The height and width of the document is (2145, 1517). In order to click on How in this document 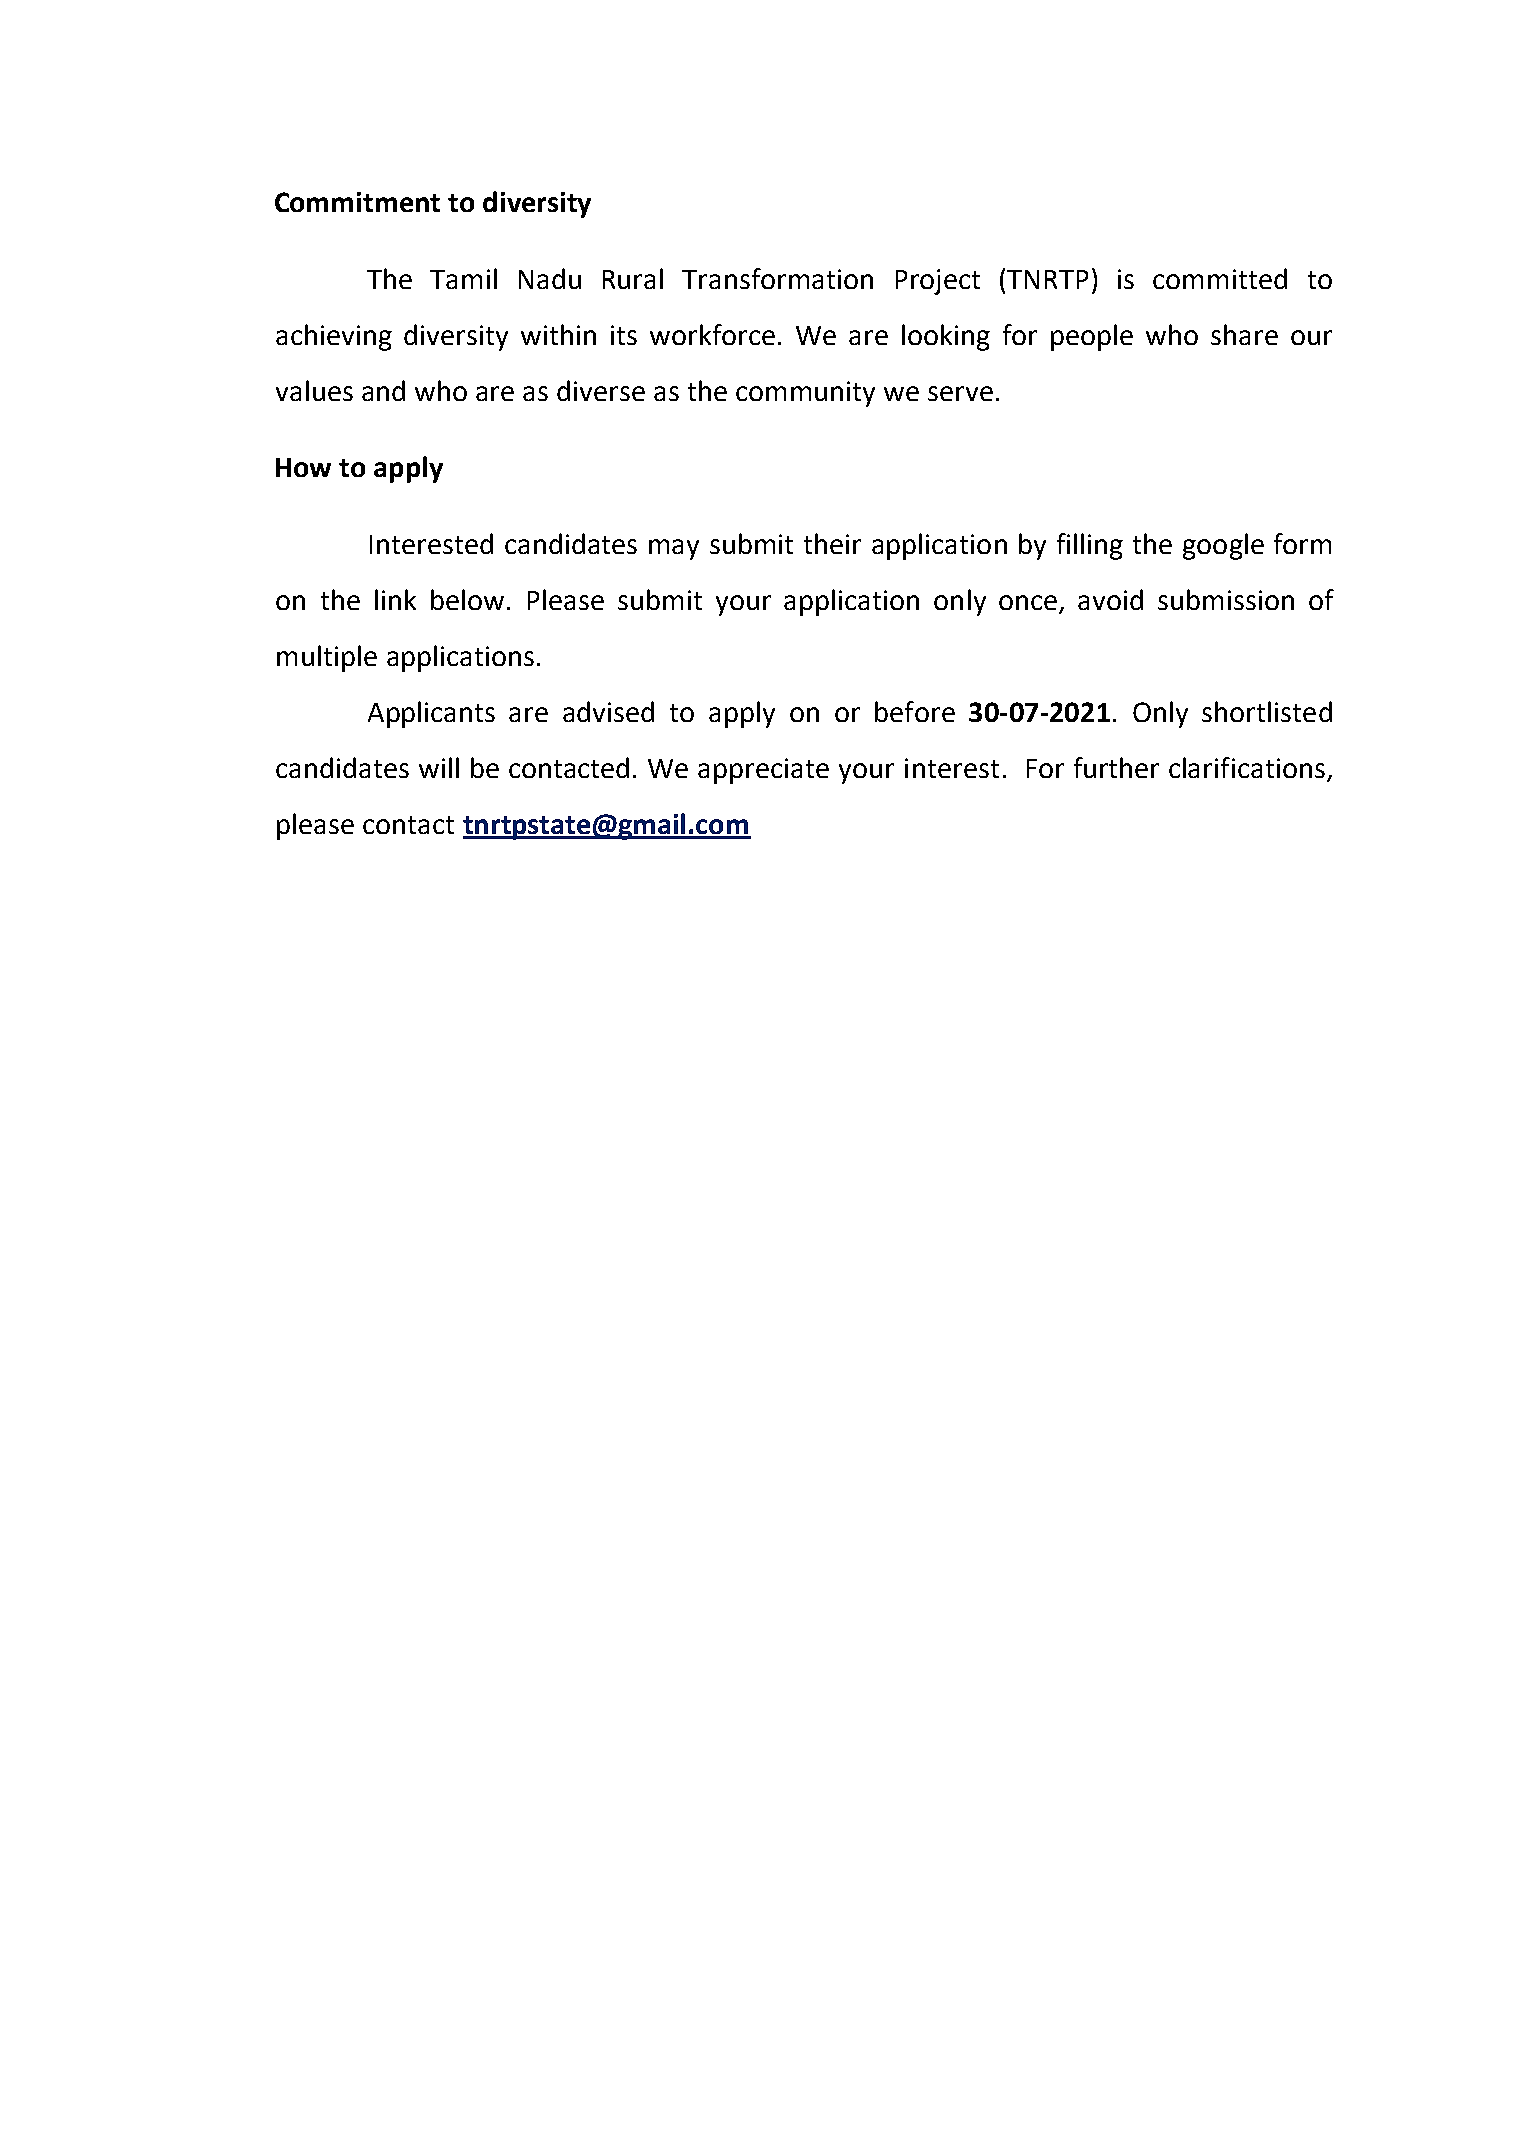, I will do `click(303, 467)`.
